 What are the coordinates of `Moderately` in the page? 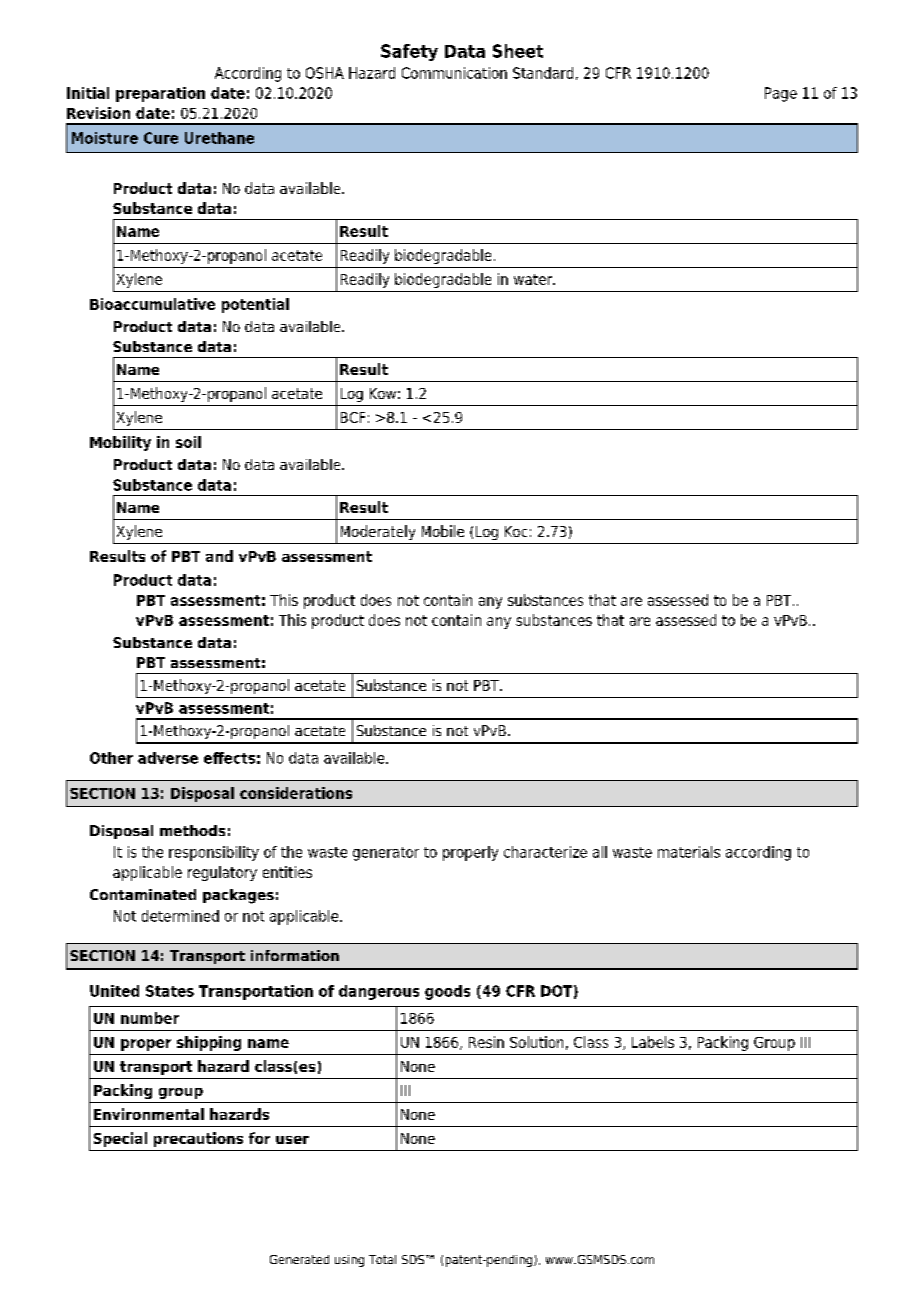 It's located at (378, 532).
